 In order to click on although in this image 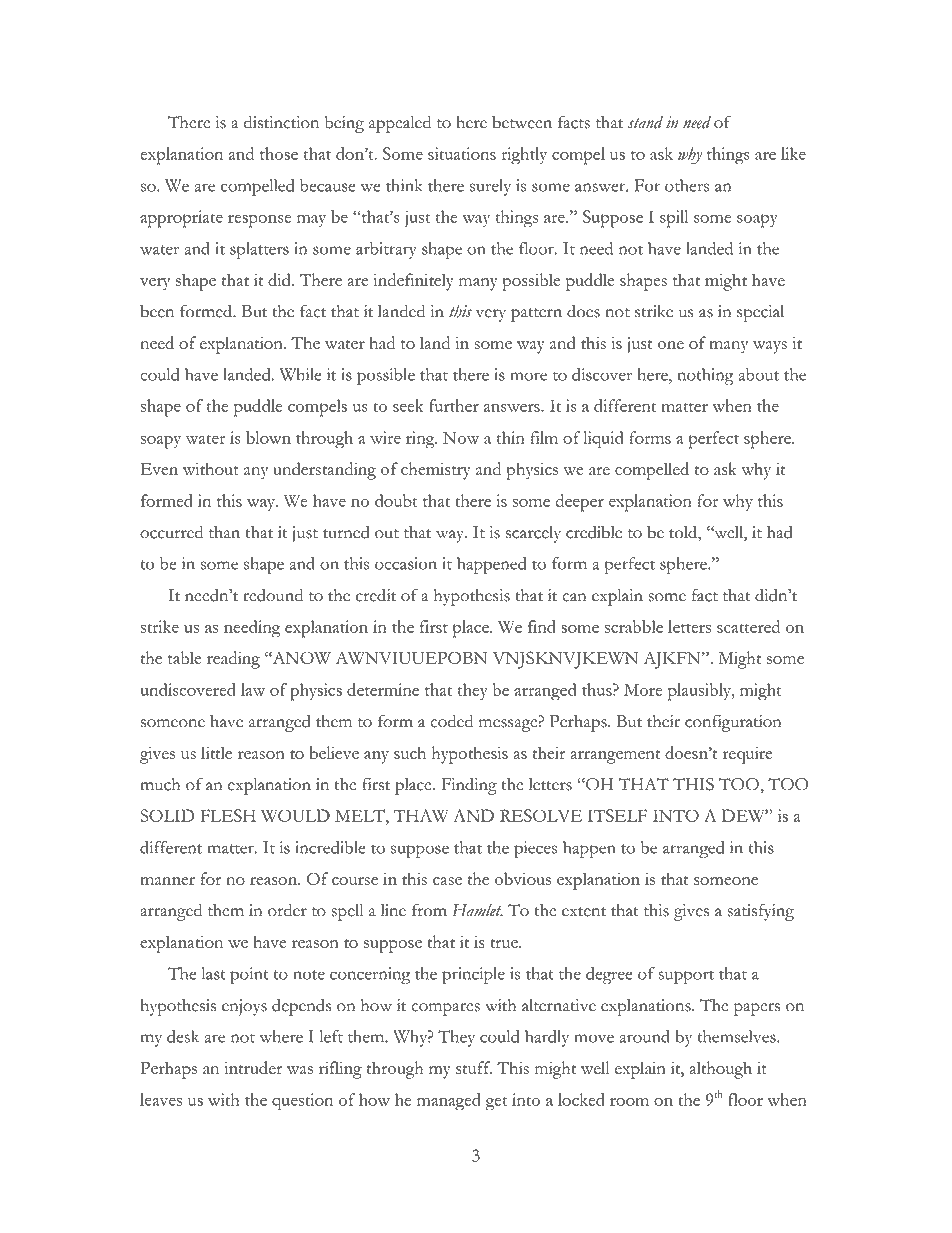, I will do `click(720, 1070)`.
